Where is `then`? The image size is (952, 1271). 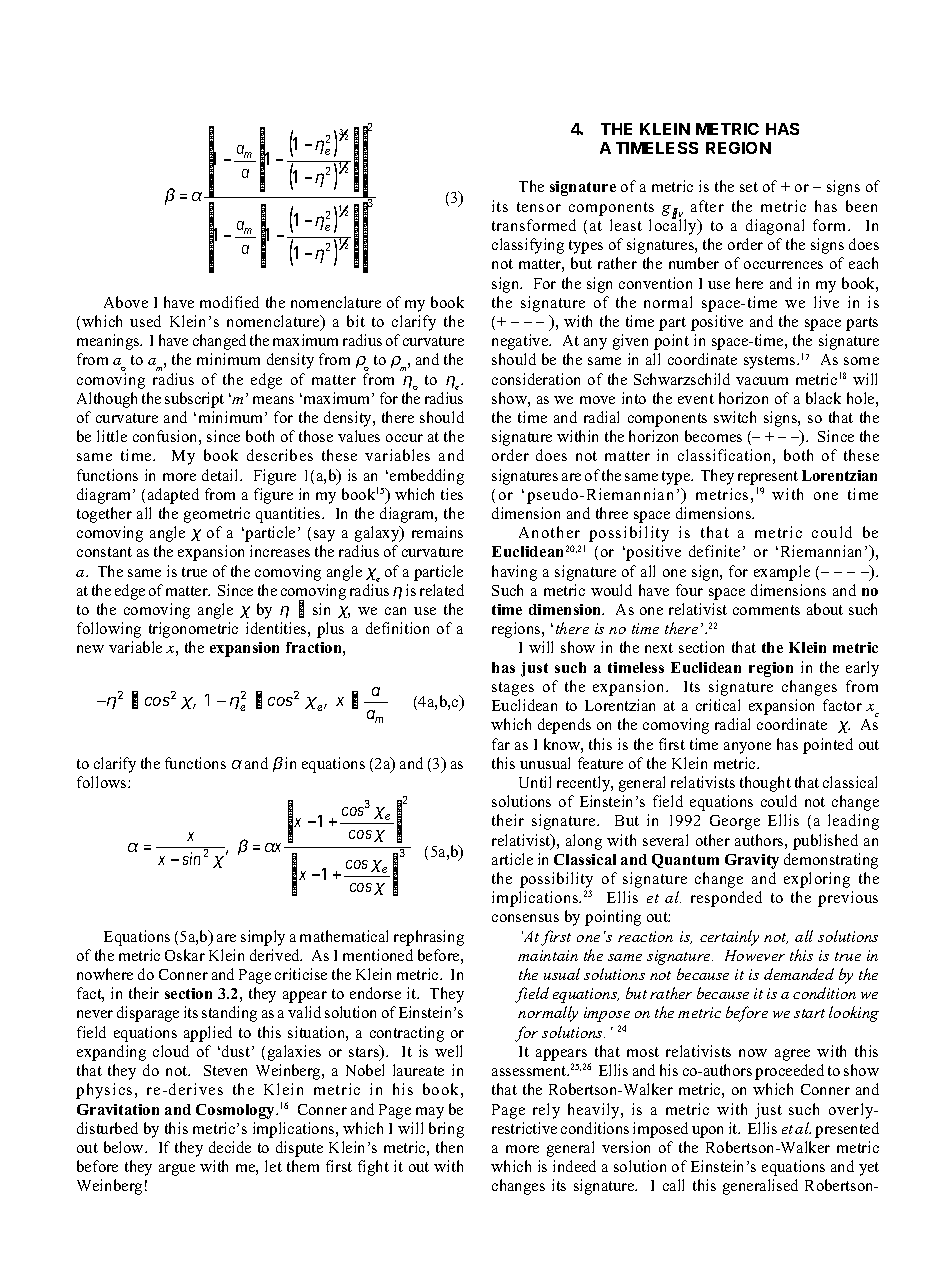 then is located at coordinates (449, 1147).
